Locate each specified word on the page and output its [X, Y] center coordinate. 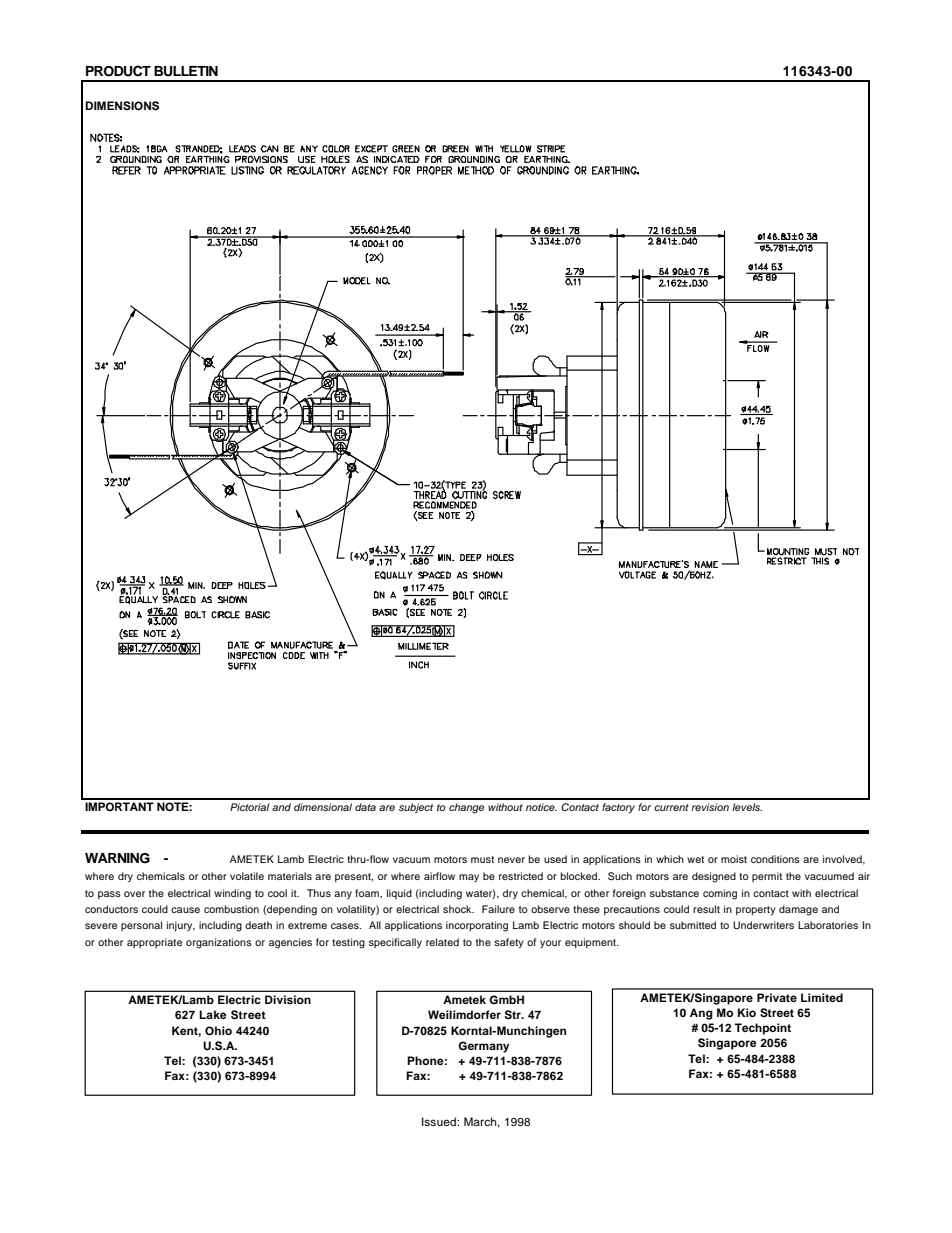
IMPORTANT [119, 807]
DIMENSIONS [122, 106]
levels [747, 807]
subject [416, 808]
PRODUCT [118, 71]
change [466, 808]
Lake [213, 1014]
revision [710, 807]
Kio [747, 1012]
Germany [483, 1047]
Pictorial [249, 807]
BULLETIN [186, 71]
